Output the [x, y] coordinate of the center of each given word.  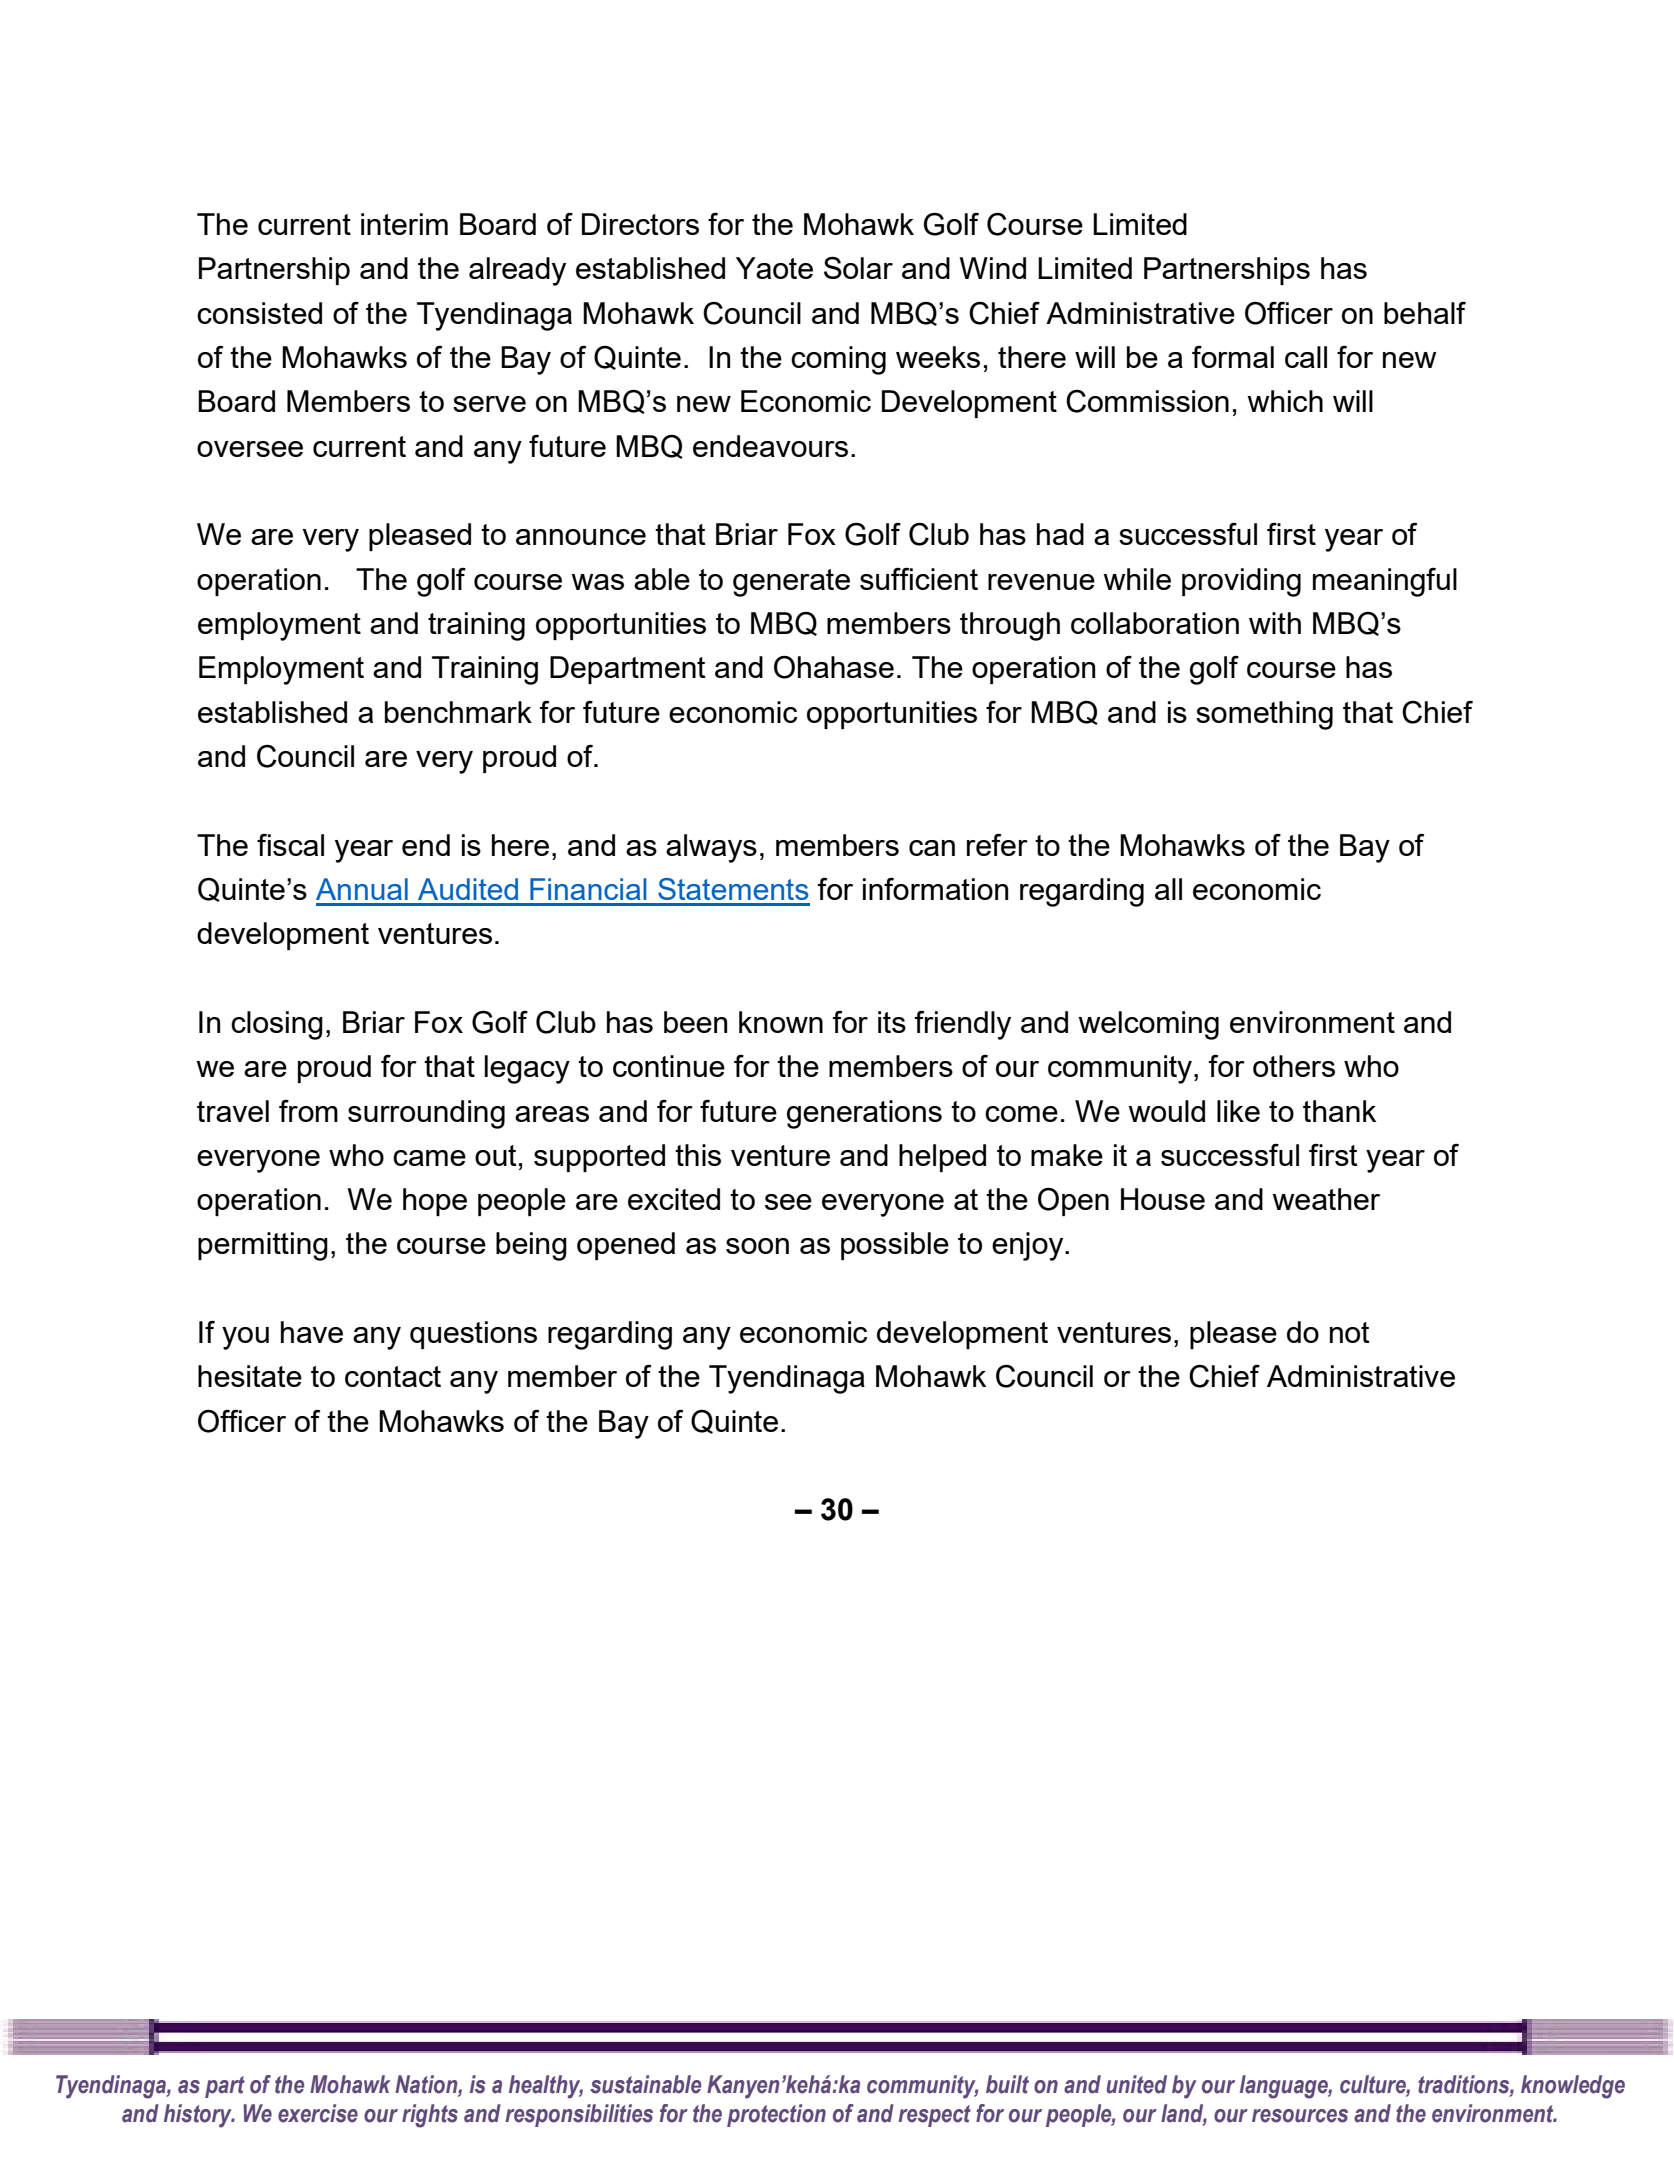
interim [404, 224]
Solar [858, 267]
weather [1326, 1199]
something [1264, 715]
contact [393, 1376]
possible [895, 1246]
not [1350, 1332]
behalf [1425, 313]
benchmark [458, 712]
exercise [318, 2113]
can [932, 848]
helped [942, 1158]
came [429, 1158]
